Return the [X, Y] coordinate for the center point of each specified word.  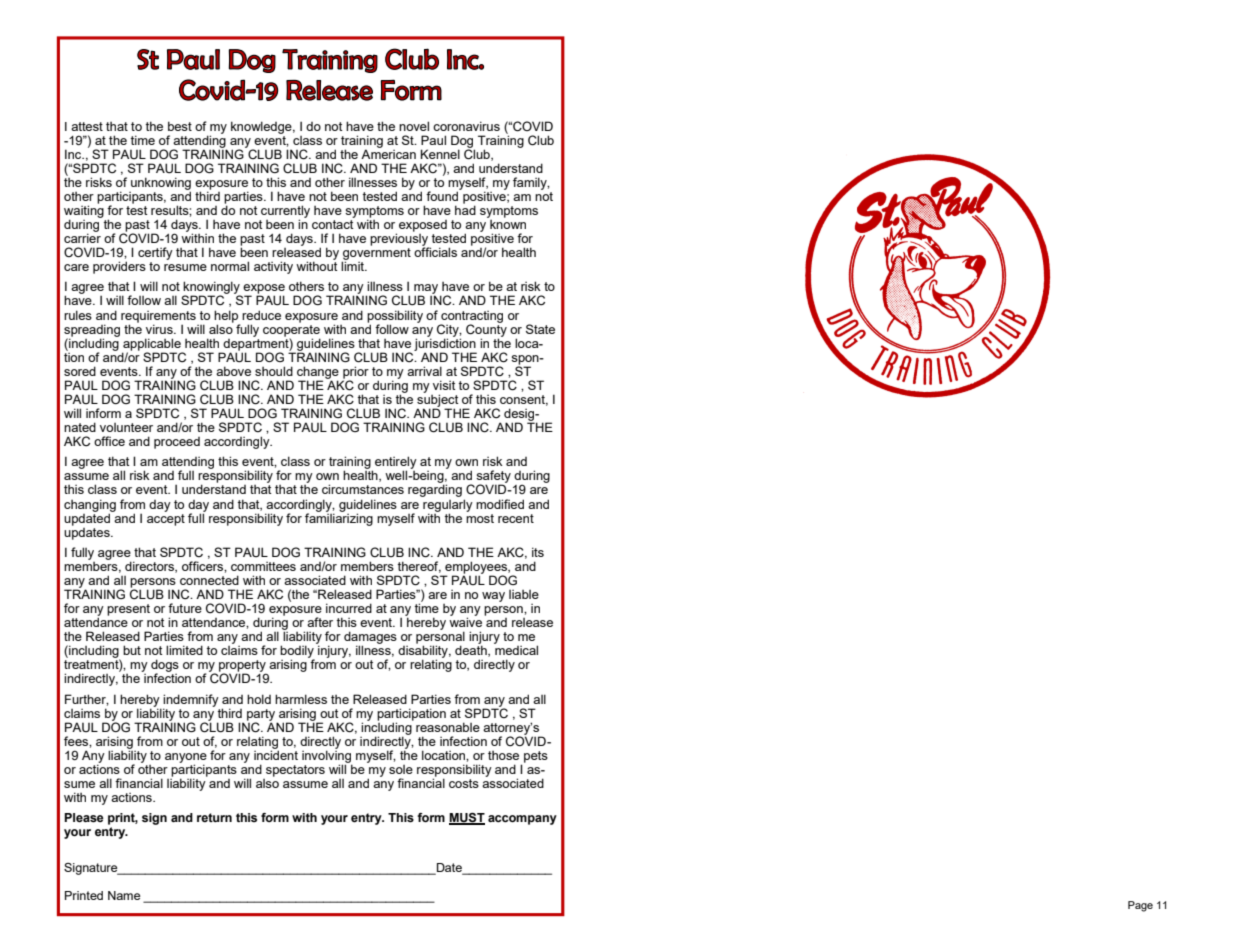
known [507, 223]
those [503, 755]
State [540, 329]
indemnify [191, 701]
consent [524, 400]
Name [124, 895]
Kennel [440, 154]
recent [516, 518]
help [227, 317]
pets [536, 757]
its [538, 552]
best [180, 126]
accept [166, 518]
